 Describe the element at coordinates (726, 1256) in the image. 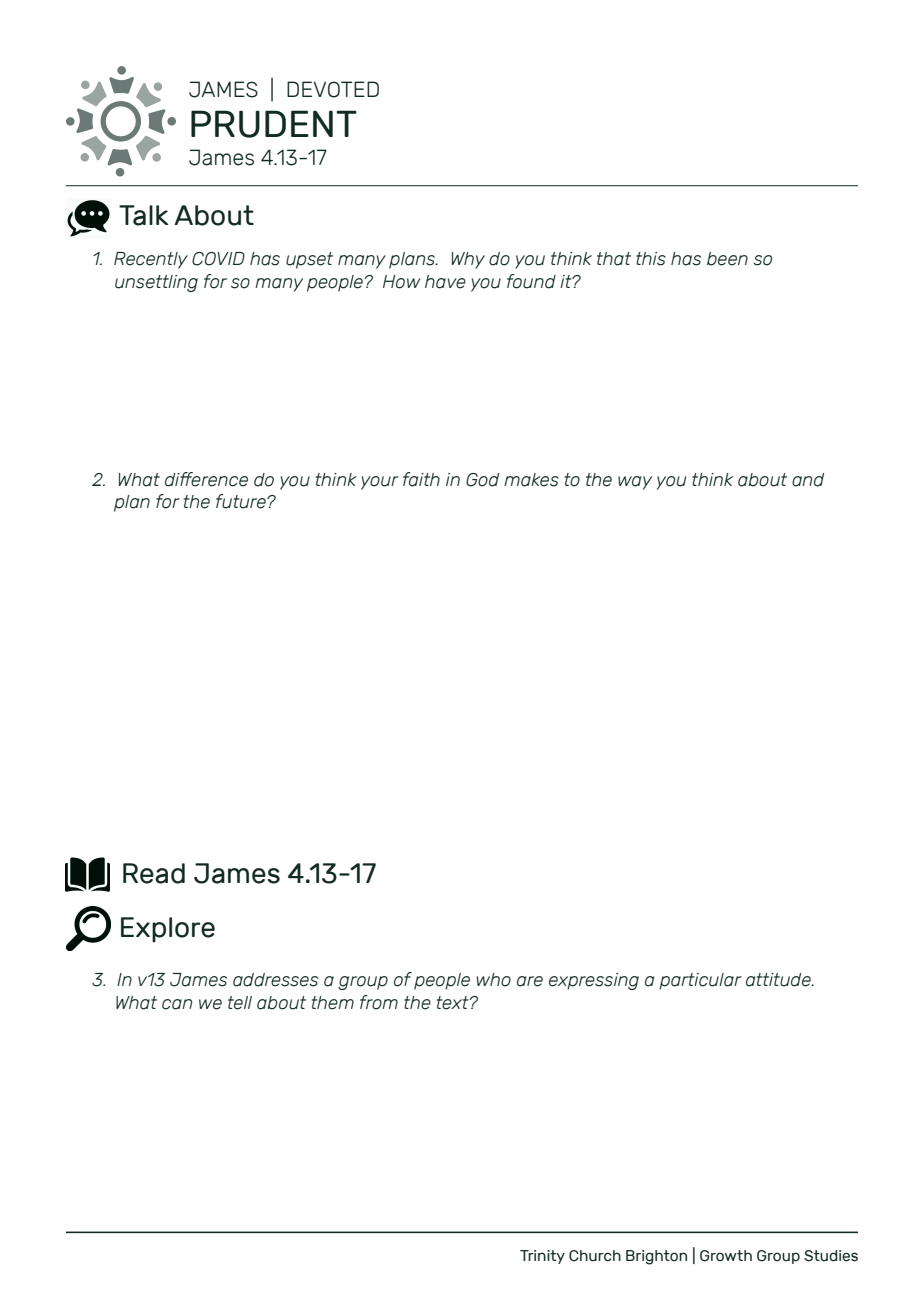

I see `Growth` at that location.
